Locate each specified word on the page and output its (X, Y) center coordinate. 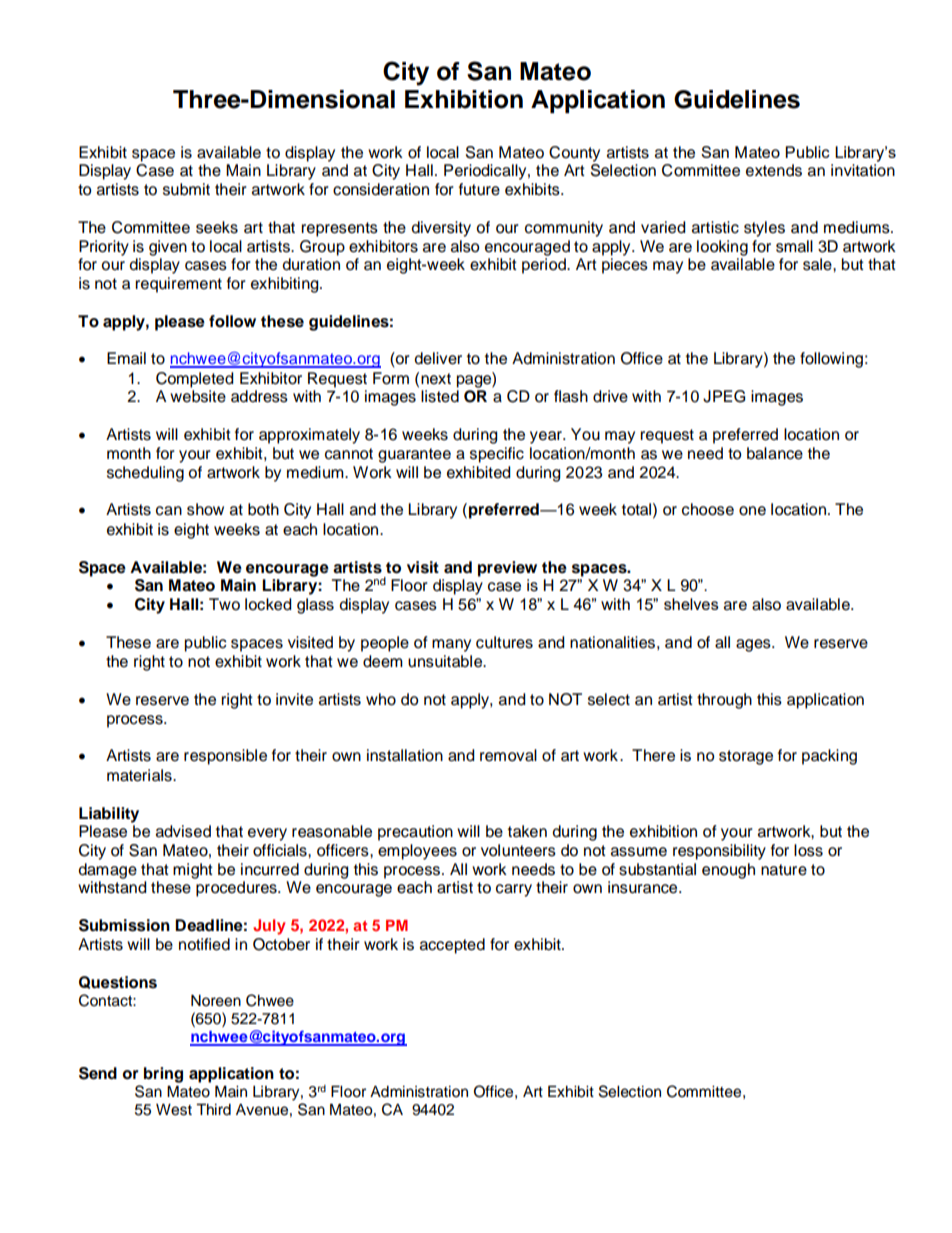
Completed (195, 380)
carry (514, 890)
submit (186, 189)
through (724, 701)
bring (163, 1075)
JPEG (724, 396)
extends (774, 170)
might (193, 871)
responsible (225, 757)
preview (507, 569)
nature (784, 870)
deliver (438, 358)
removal (508, 755)
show (205, 509)
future (479, 189)
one (752, 511)
